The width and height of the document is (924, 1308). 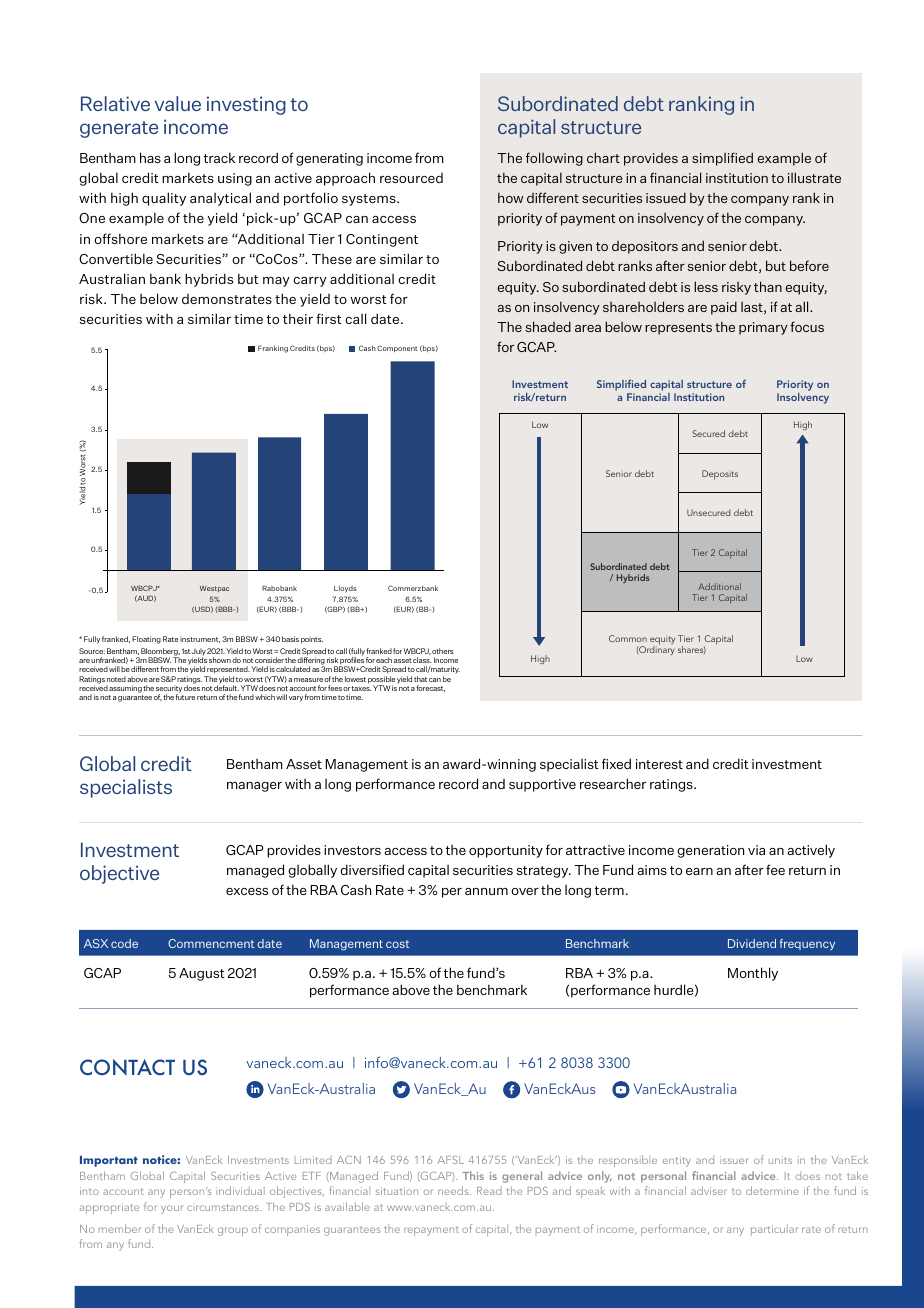 What do you see at coordinates (454, 1190) in the document?
I see `needs` at bounding box center [454, 1190].
